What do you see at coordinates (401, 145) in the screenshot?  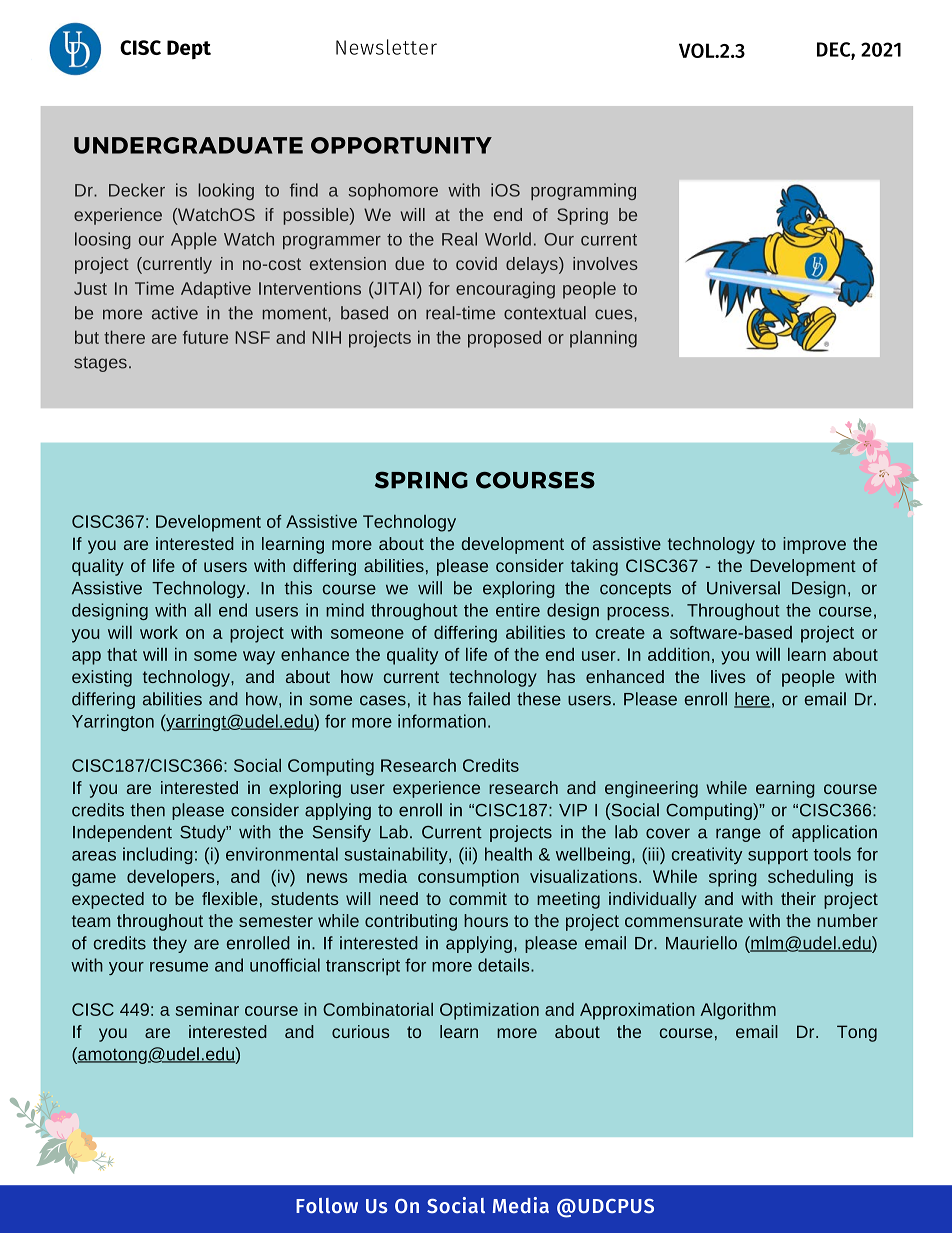 I see `OPPORTUNITY` at bounding box center [401, 145].
